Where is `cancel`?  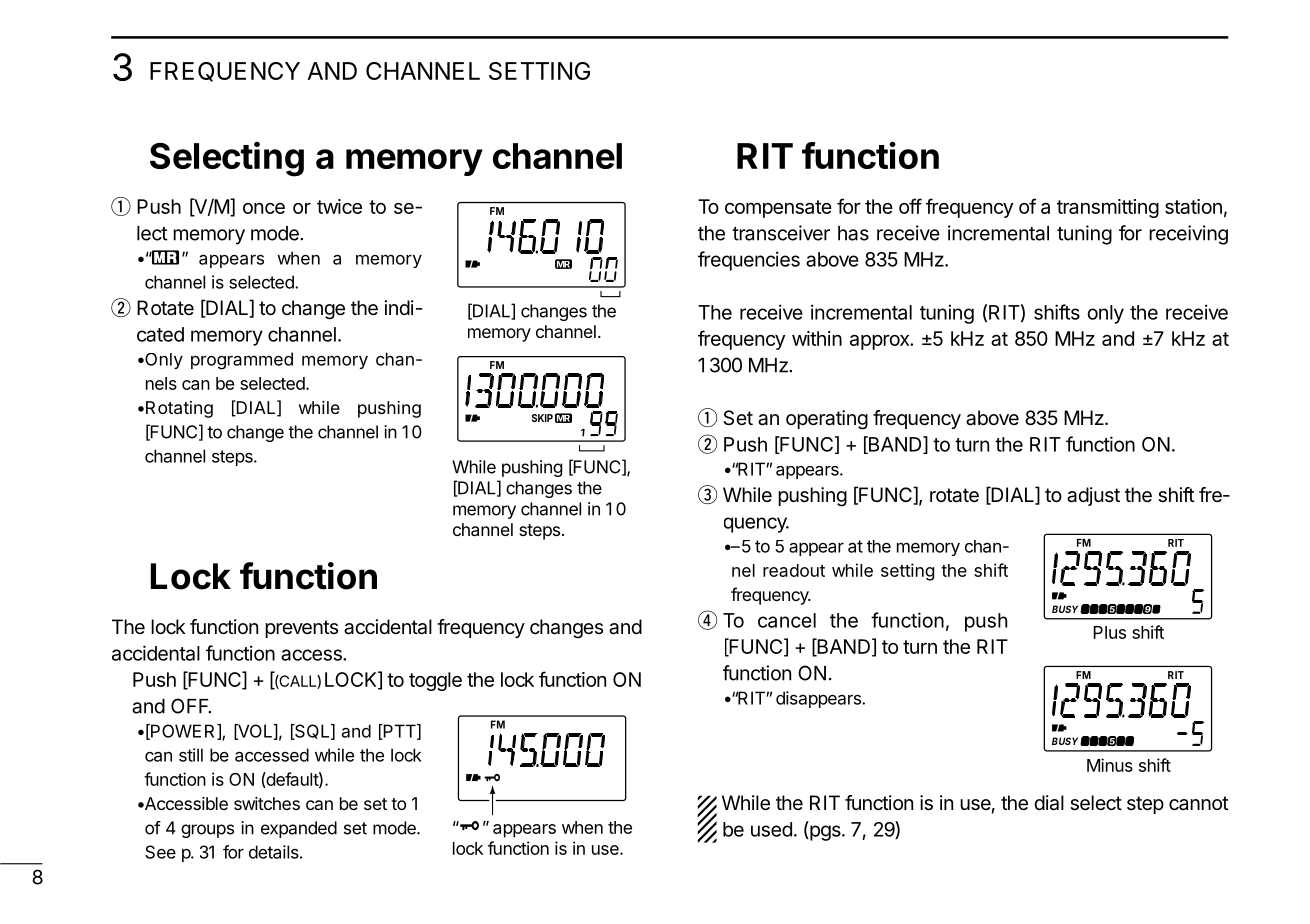 cancel is located at coordinates (787, 620).
